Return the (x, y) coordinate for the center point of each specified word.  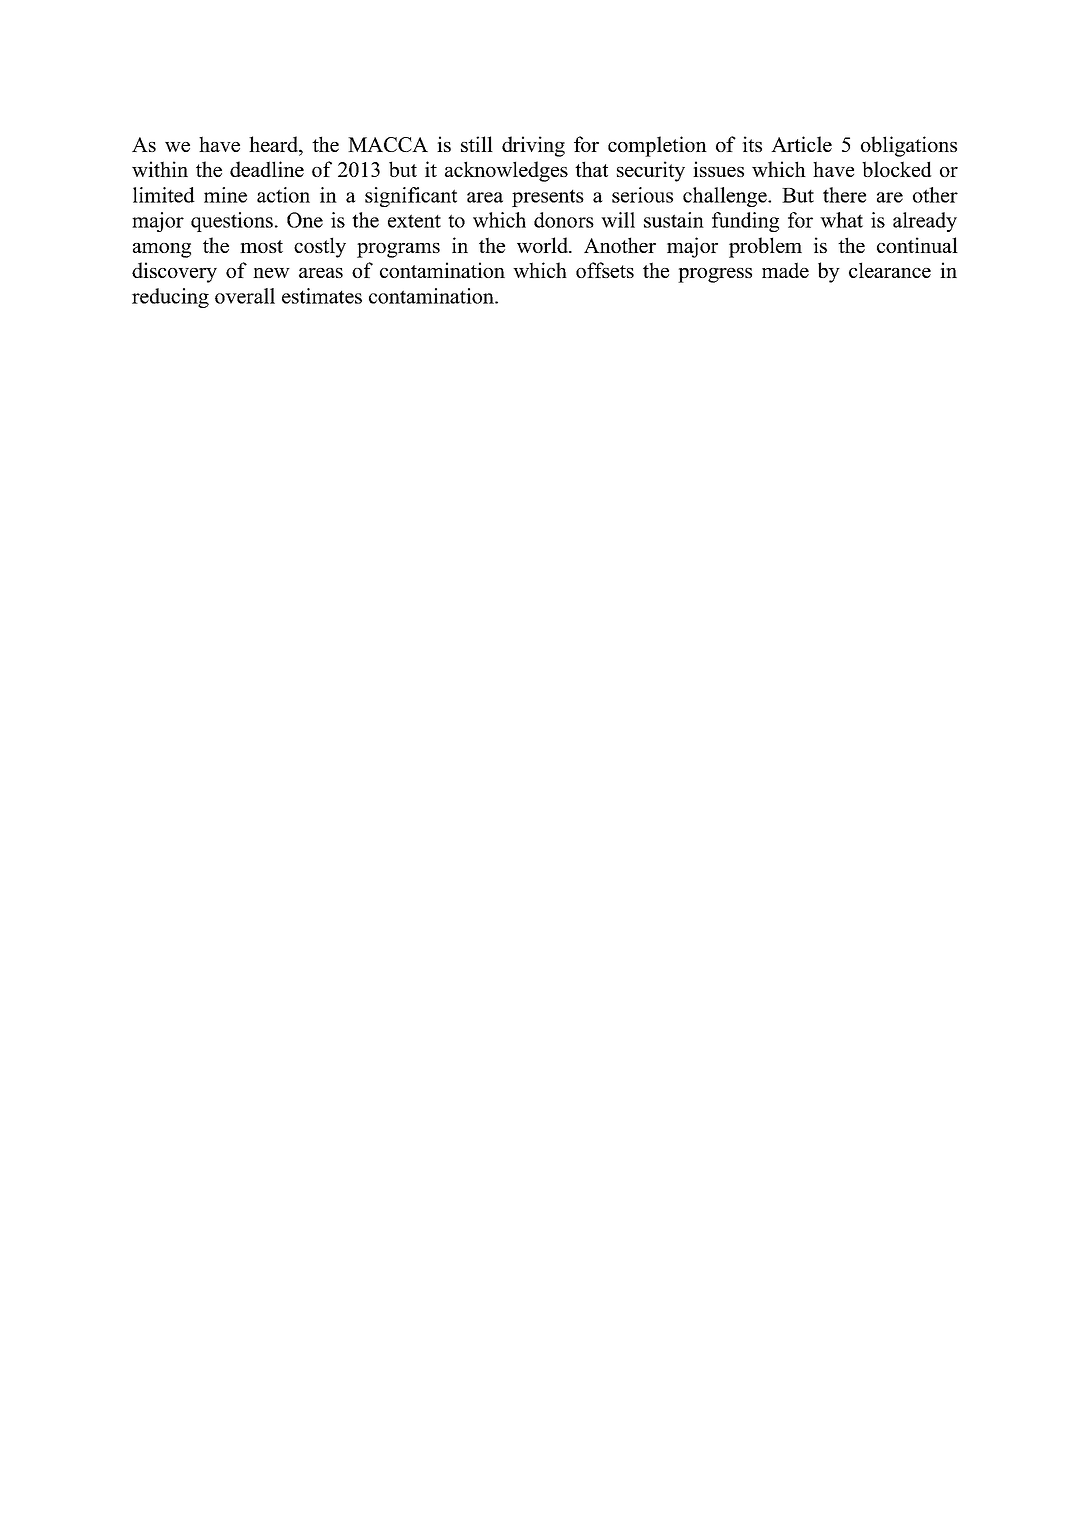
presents (548, 198)
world (543, 245)
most (261, 246)
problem (765, 247)
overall (245, 296)
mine (225, 195)
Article (801, 144)
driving (533, 146)
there (844, 195)
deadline (267, 169)
